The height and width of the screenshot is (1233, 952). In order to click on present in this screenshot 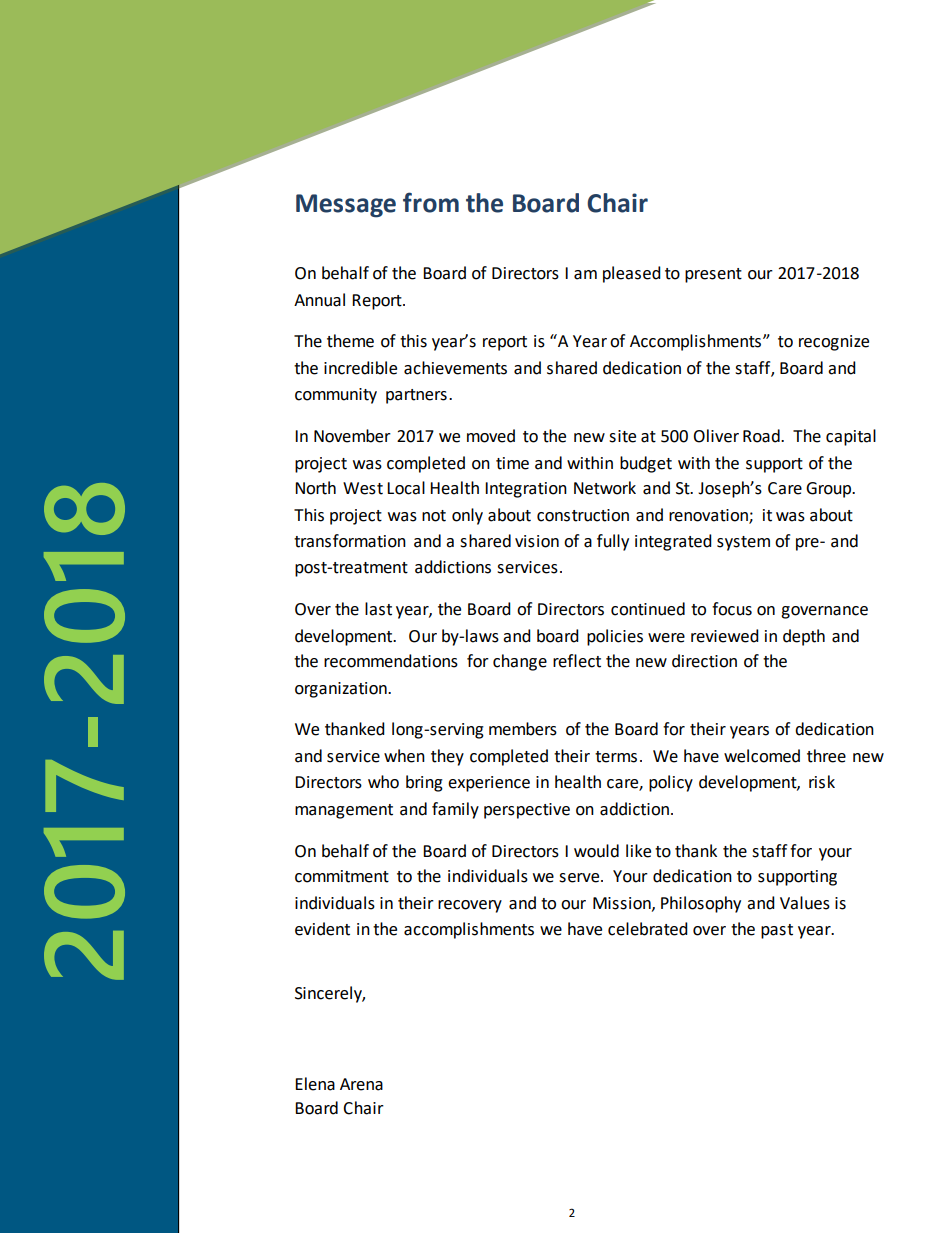, I will do `click(713, 275)`.
